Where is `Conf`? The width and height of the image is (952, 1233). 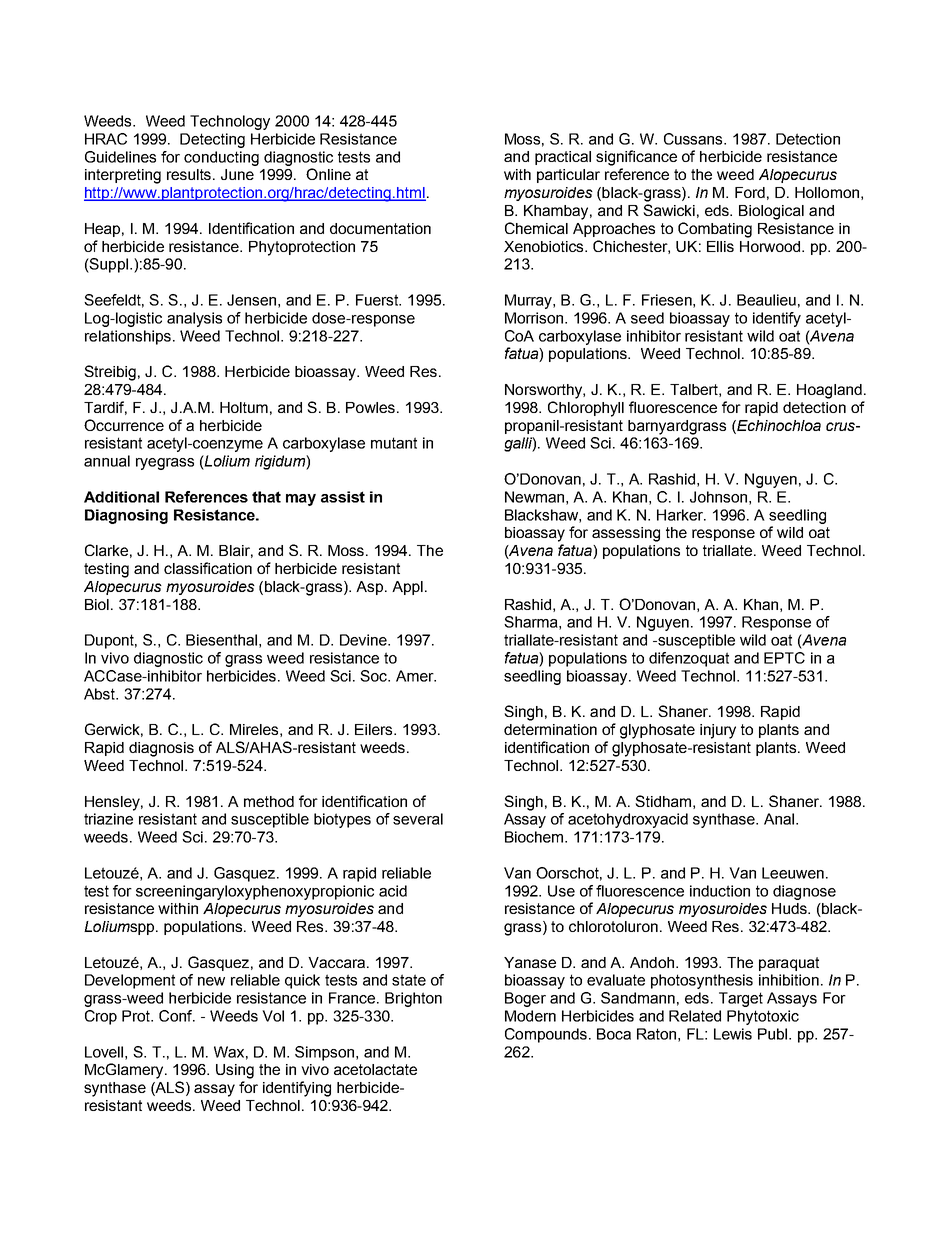 Conf is located at coordinates (177, 1016).
